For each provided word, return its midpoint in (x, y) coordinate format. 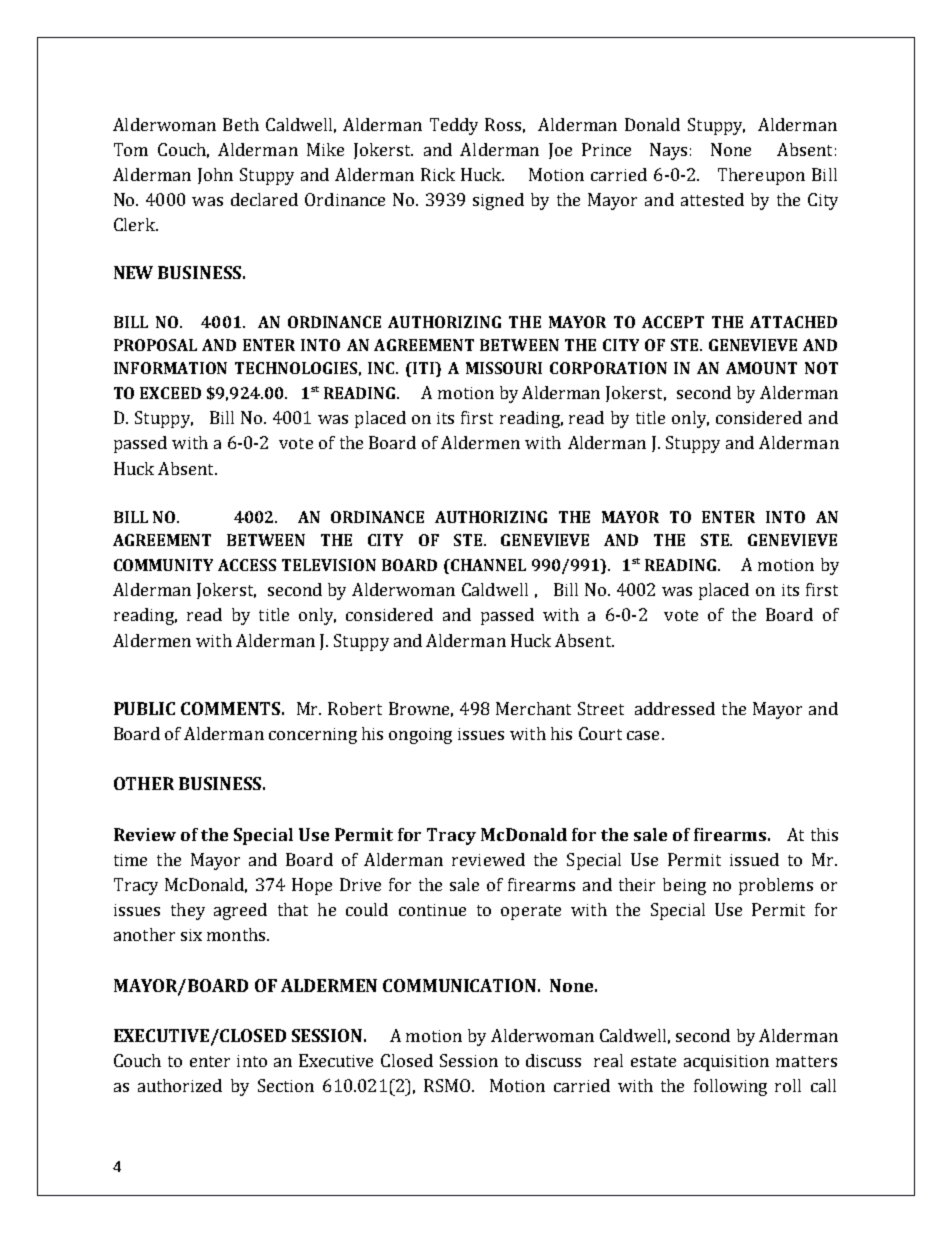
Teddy (454, 126)
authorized (180, 1085)
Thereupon (761, 176)
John (215, 176)
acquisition (726, 1063)
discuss (553, 1060)
